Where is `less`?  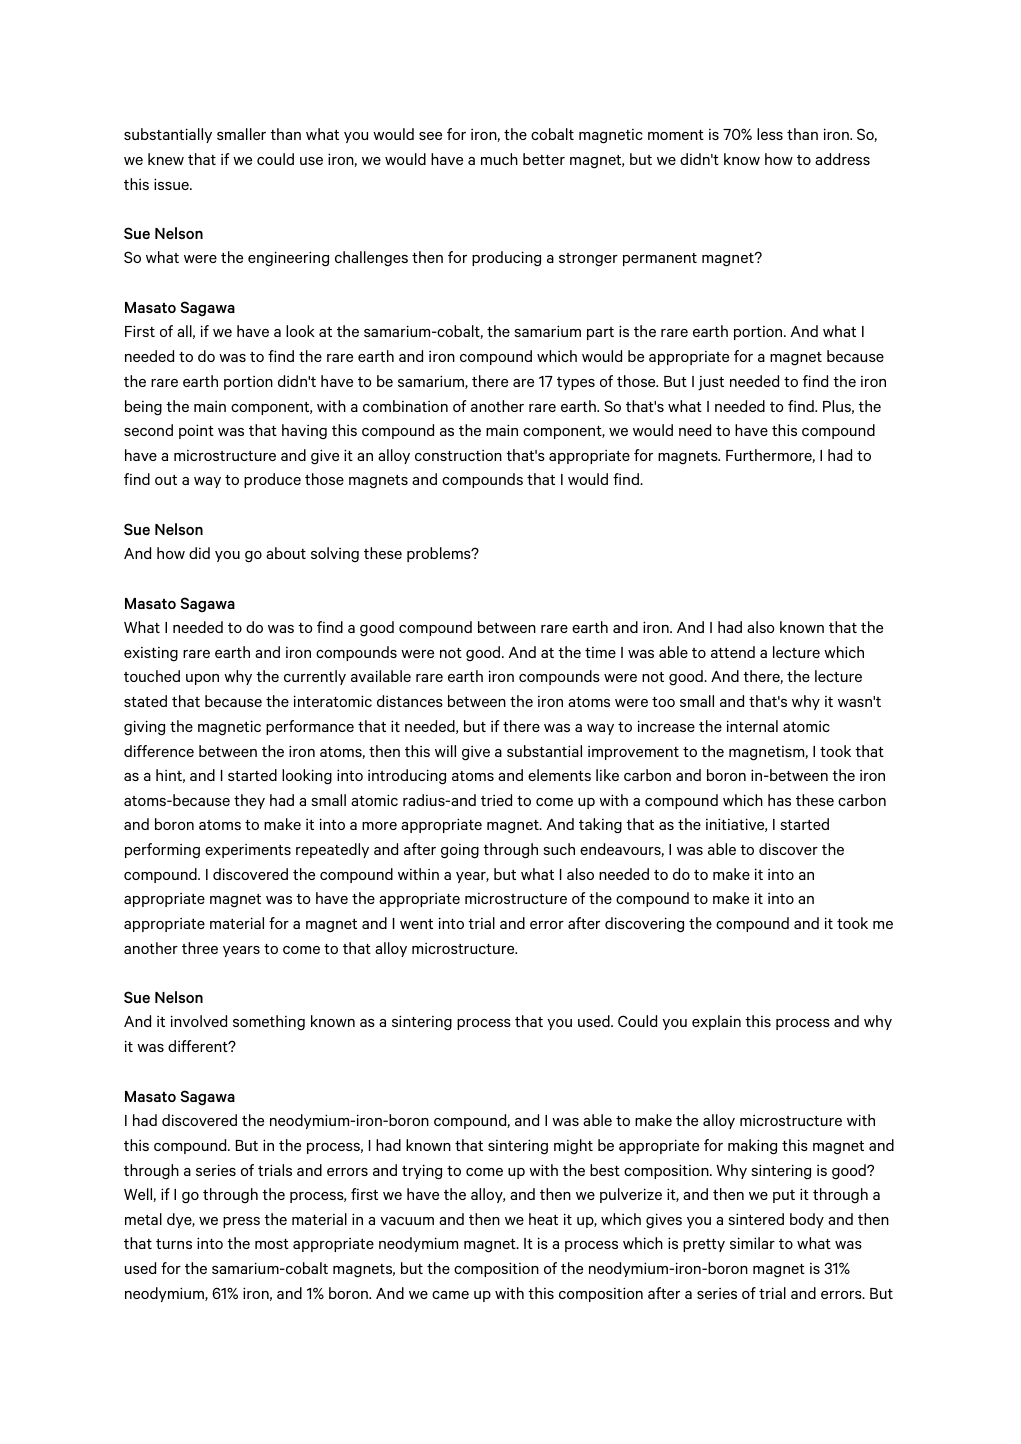
less is located at coordinates (770, 134).
